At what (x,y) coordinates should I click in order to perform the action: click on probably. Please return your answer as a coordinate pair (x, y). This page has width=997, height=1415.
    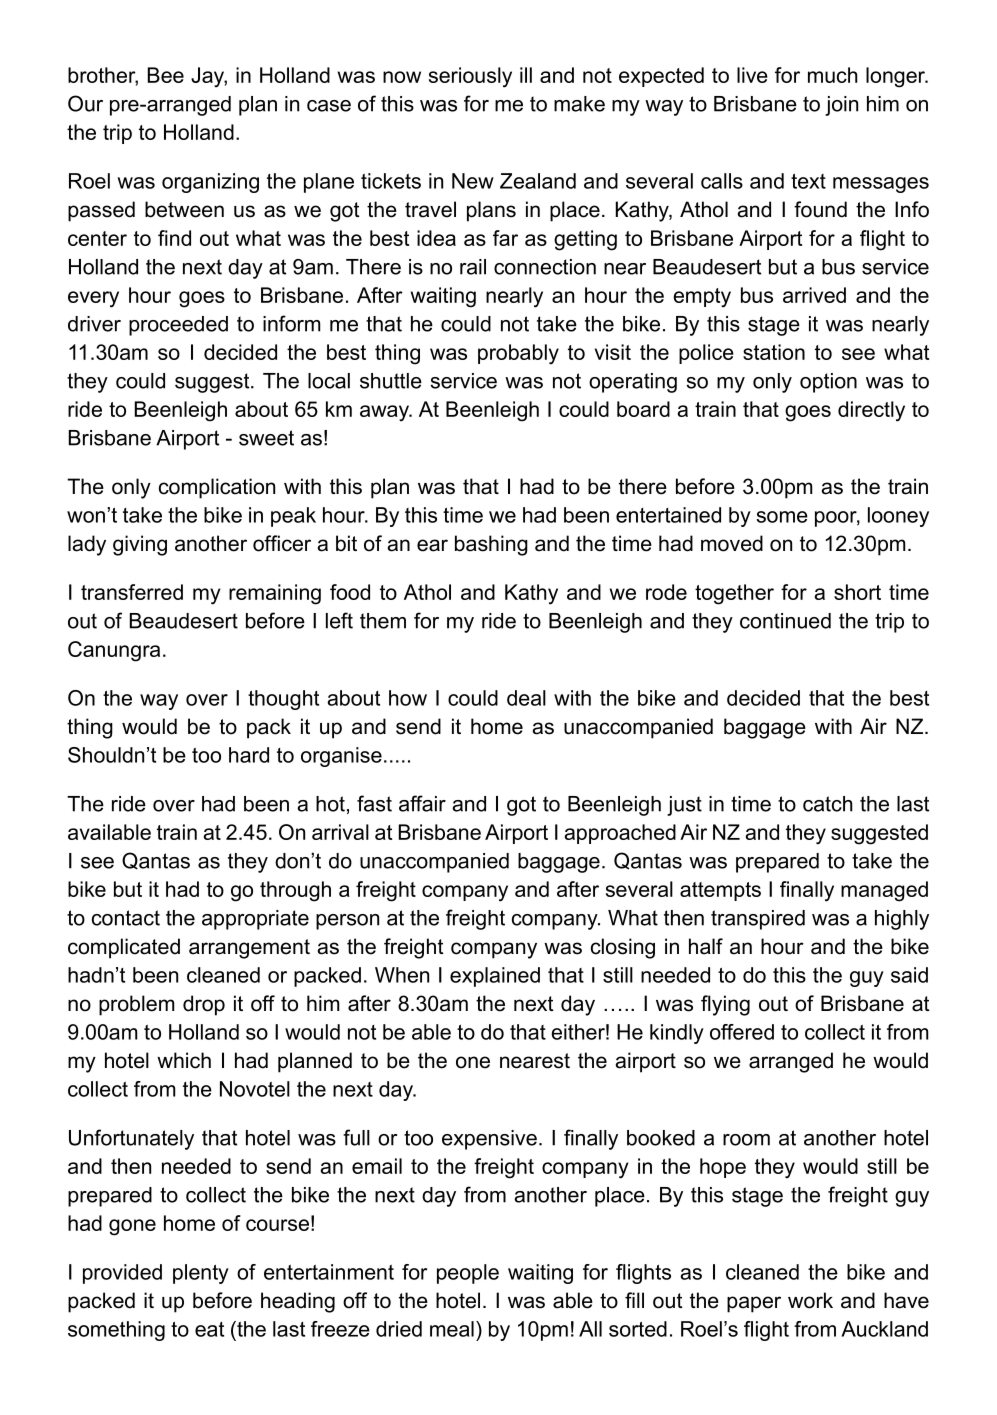
    Looking at the image, I should click on (518, 354).
